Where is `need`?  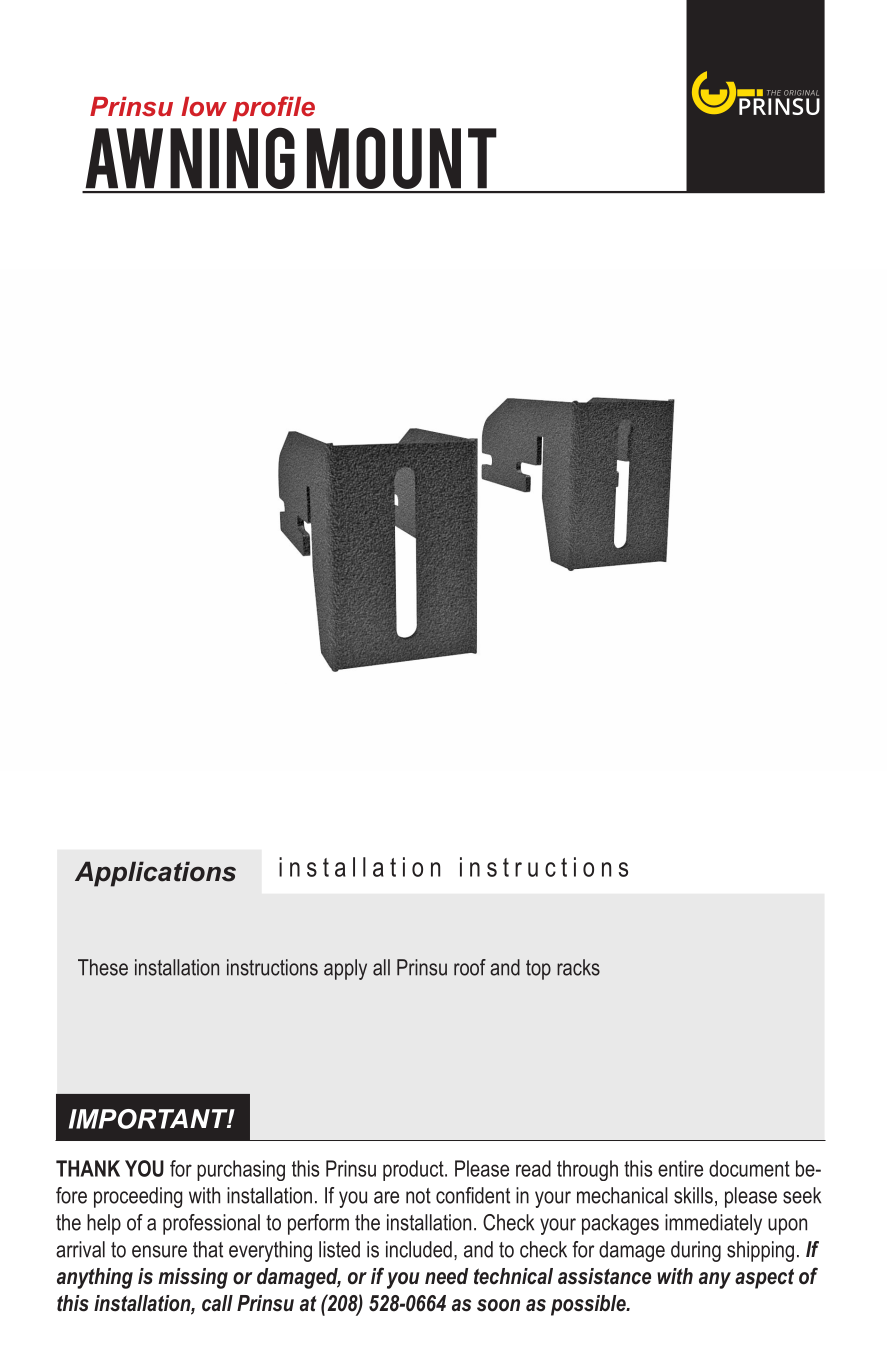 need is located at coordinates (446, 1276).
